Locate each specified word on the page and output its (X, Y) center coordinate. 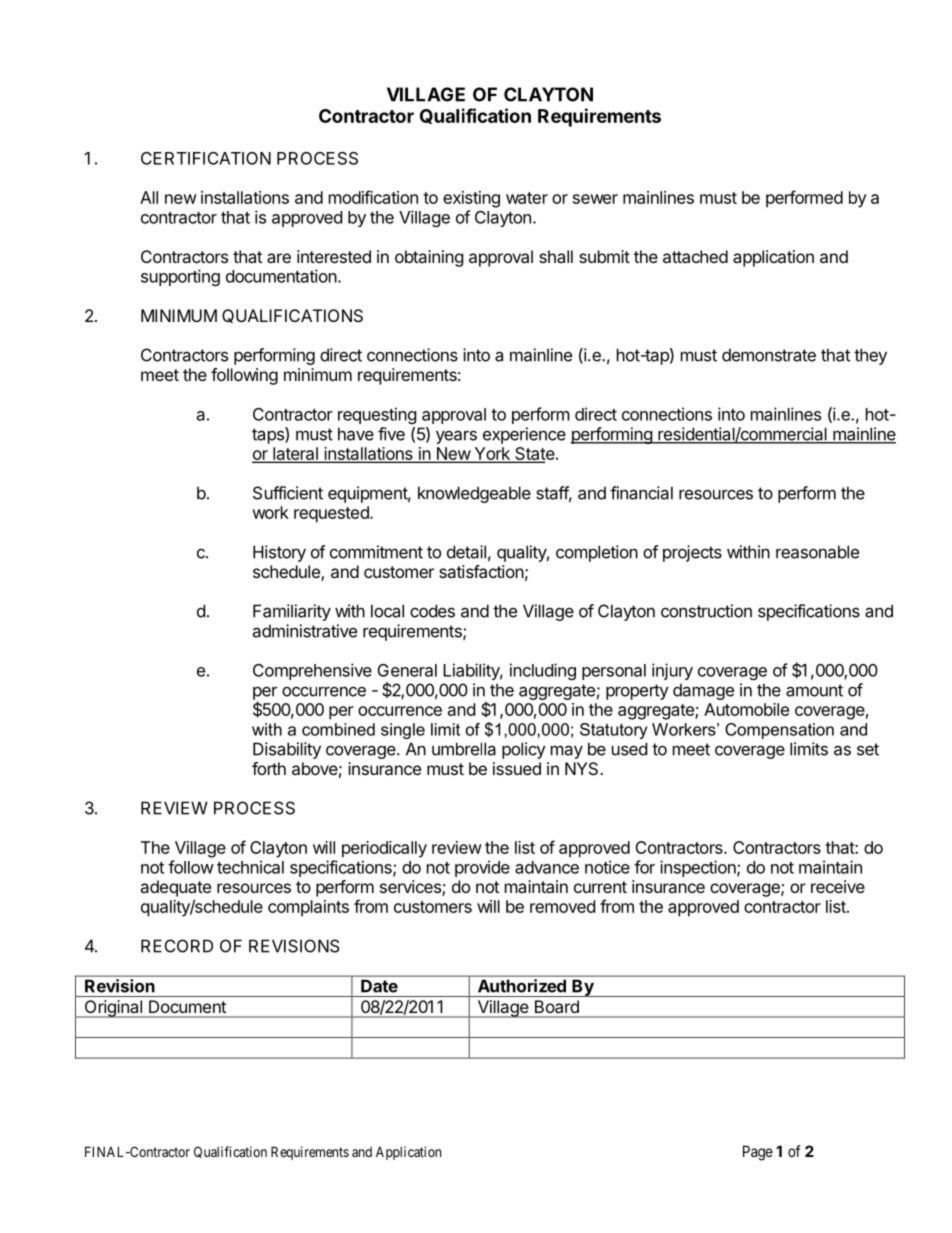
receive (838, 886)
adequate (175, 888)
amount (814, 690)
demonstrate (769, 355)
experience (524, 435)
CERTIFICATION (206, 158)
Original (113, 1009)
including (543, 671)
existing (471, 199)
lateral (295, 455)
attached (695, 256)
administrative (304, 631)
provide (482, 868)
